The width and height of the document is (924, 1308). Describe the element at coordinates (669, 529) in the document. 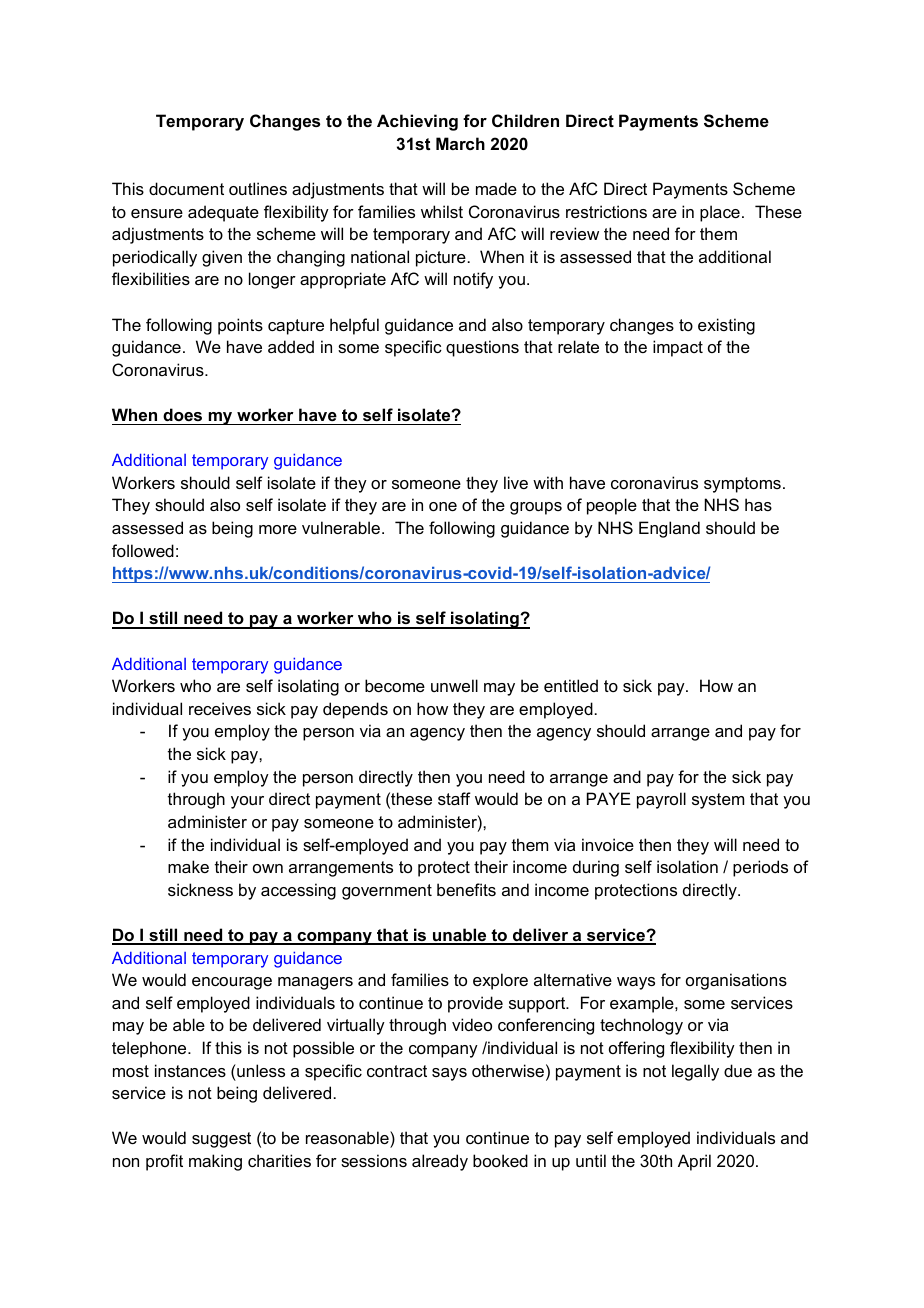

I see `England` at that location.
